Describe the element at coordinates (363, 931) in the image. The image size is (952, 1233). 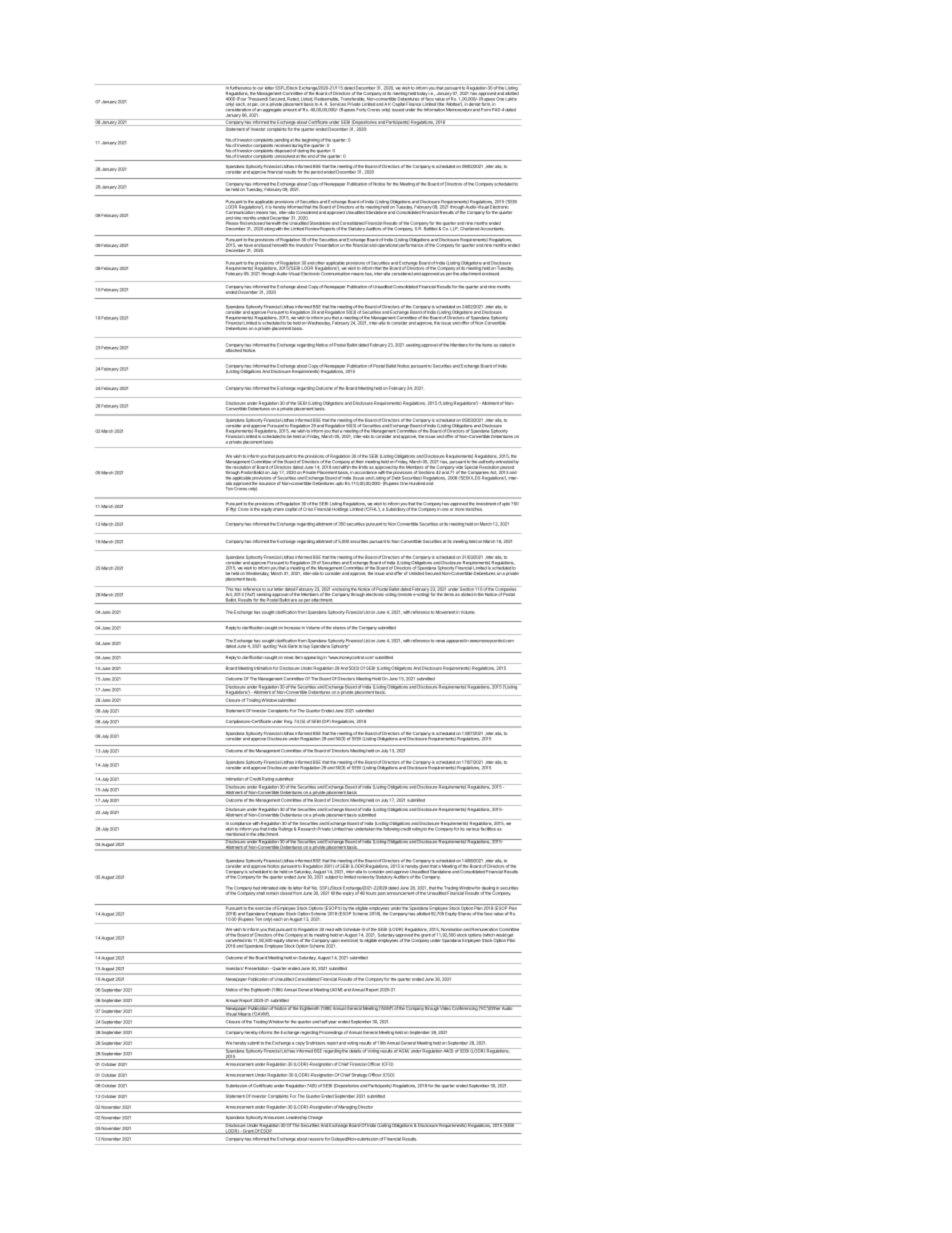
I see `III` at that location.
